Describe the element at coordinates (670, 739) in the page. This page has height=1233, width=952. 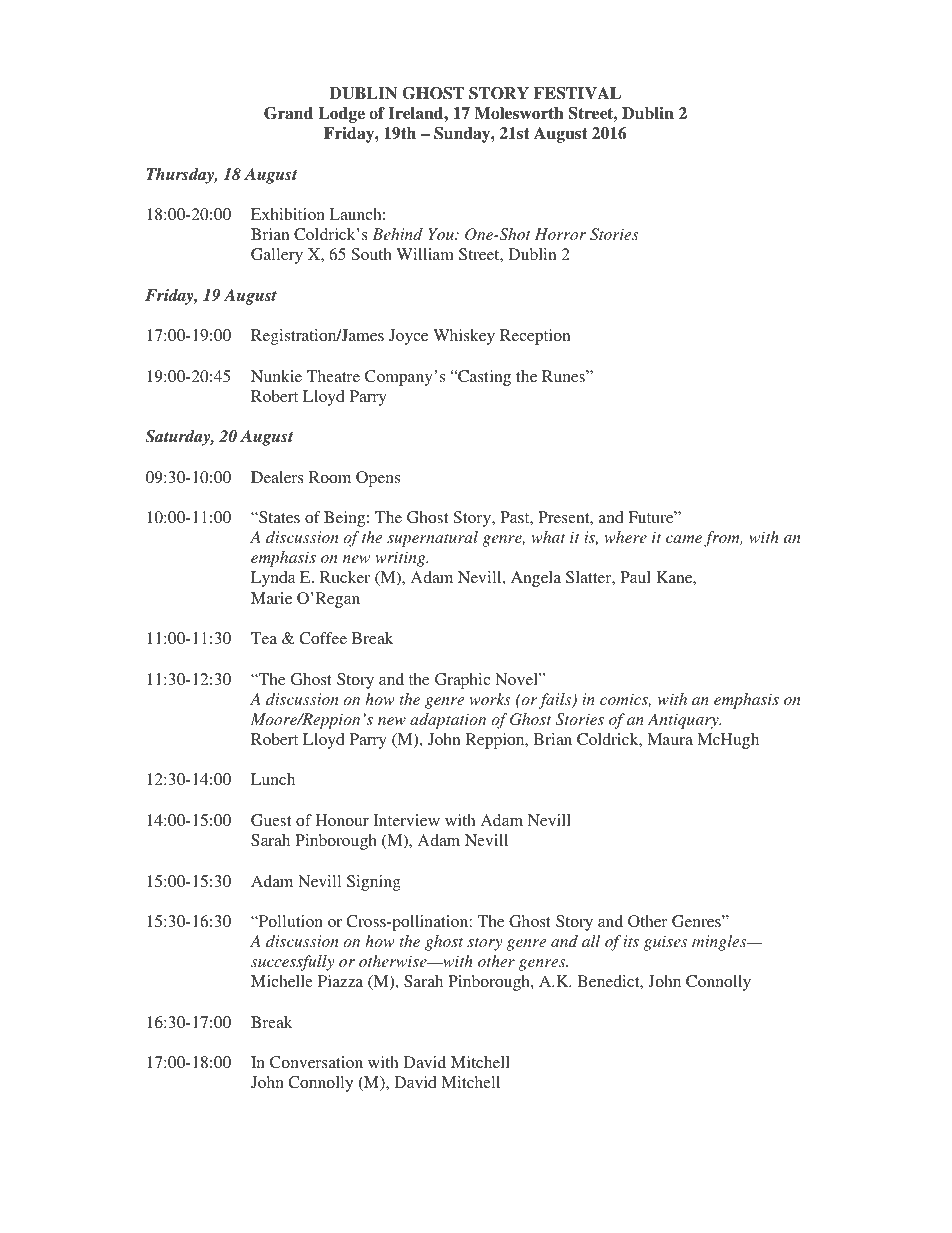
I see `Maura` at that location.
